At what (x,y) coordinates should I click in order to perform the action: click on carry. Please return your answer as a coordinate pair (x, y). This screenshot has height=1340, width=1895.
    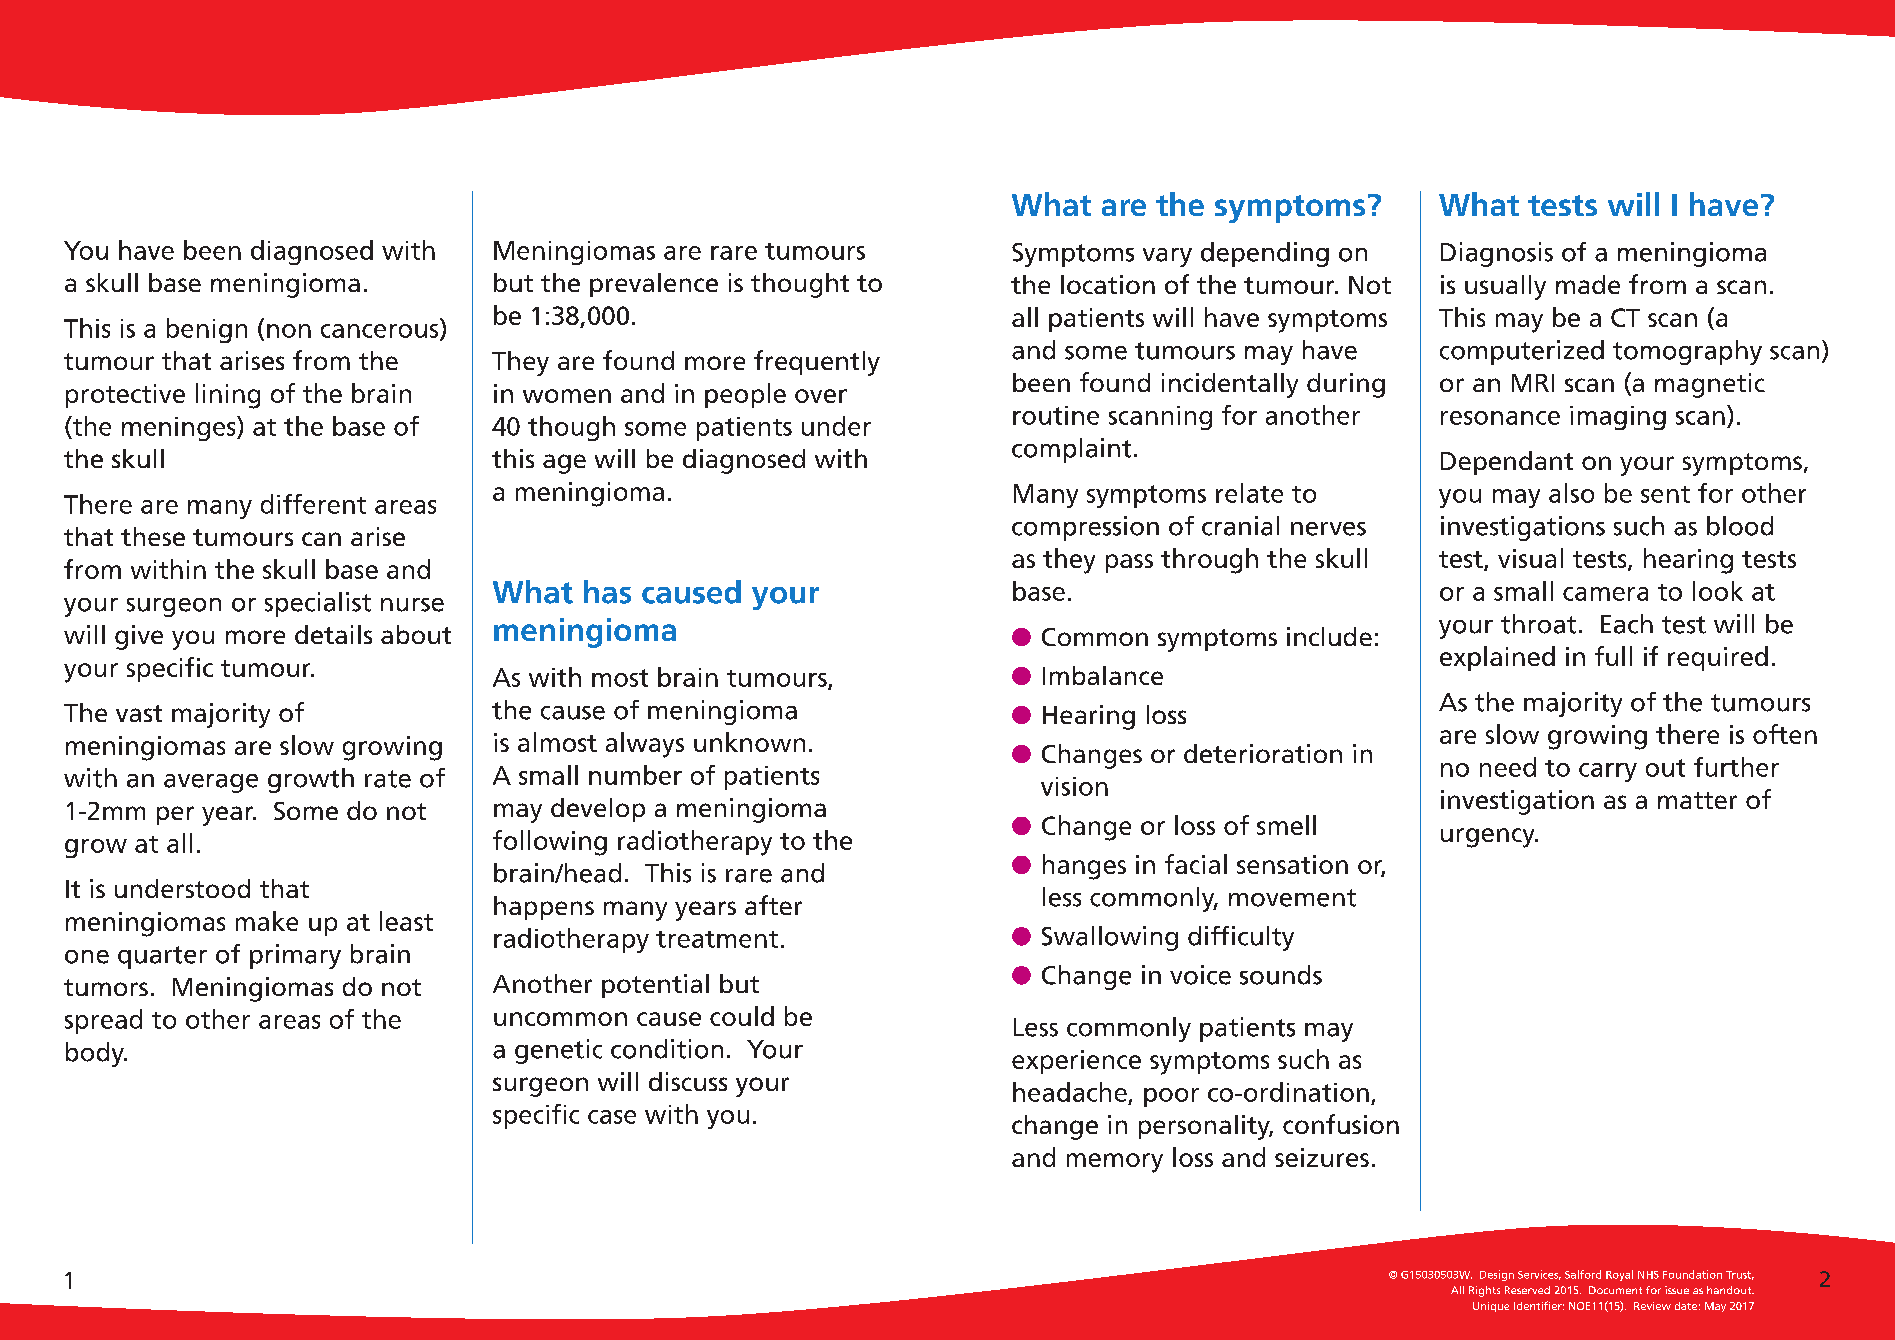
    Looking at the image, I should click on (1608, 772).
